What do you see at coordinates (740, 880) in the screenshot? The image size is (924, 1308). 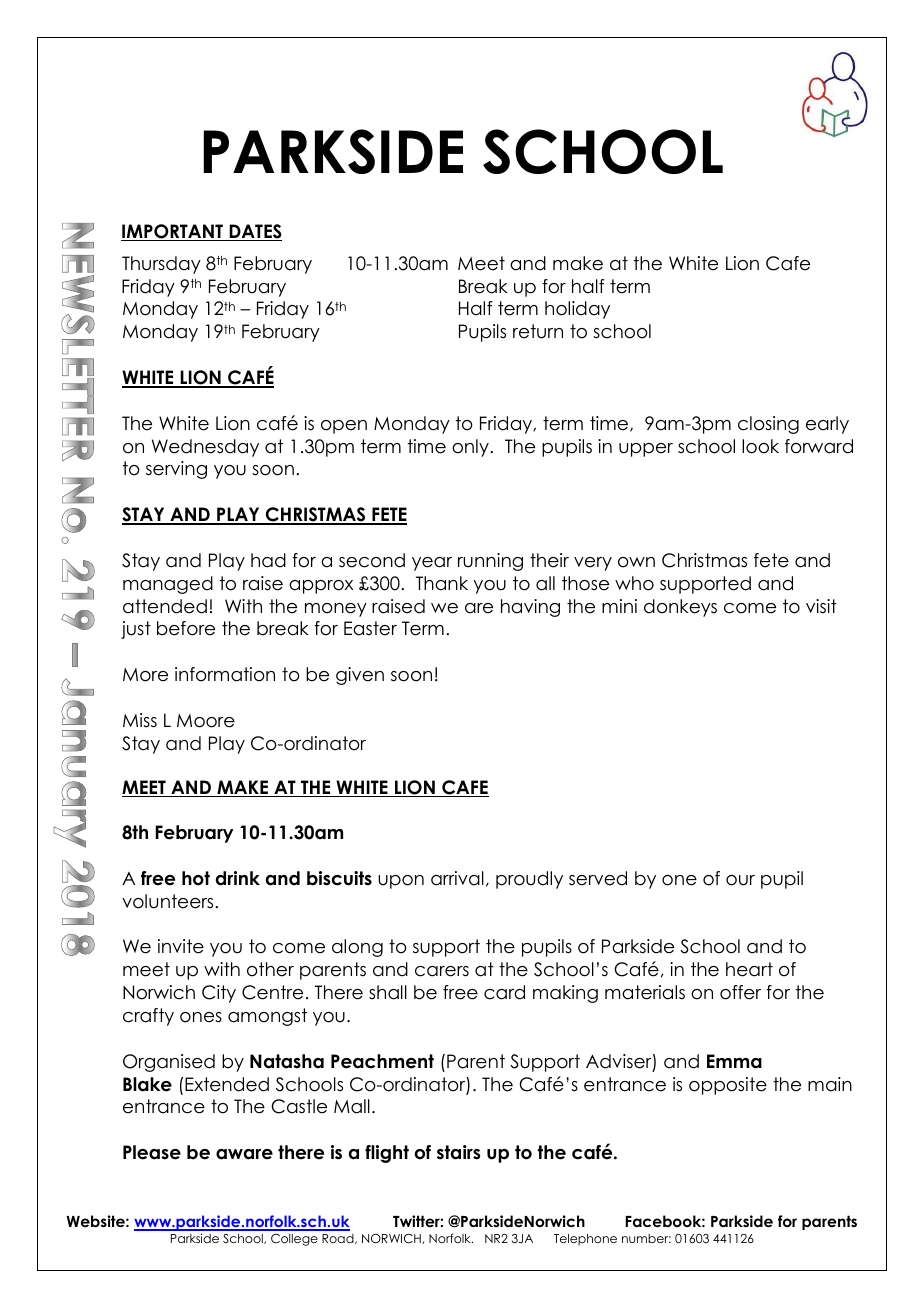 I see `our` at bounding box center [740, 880].
